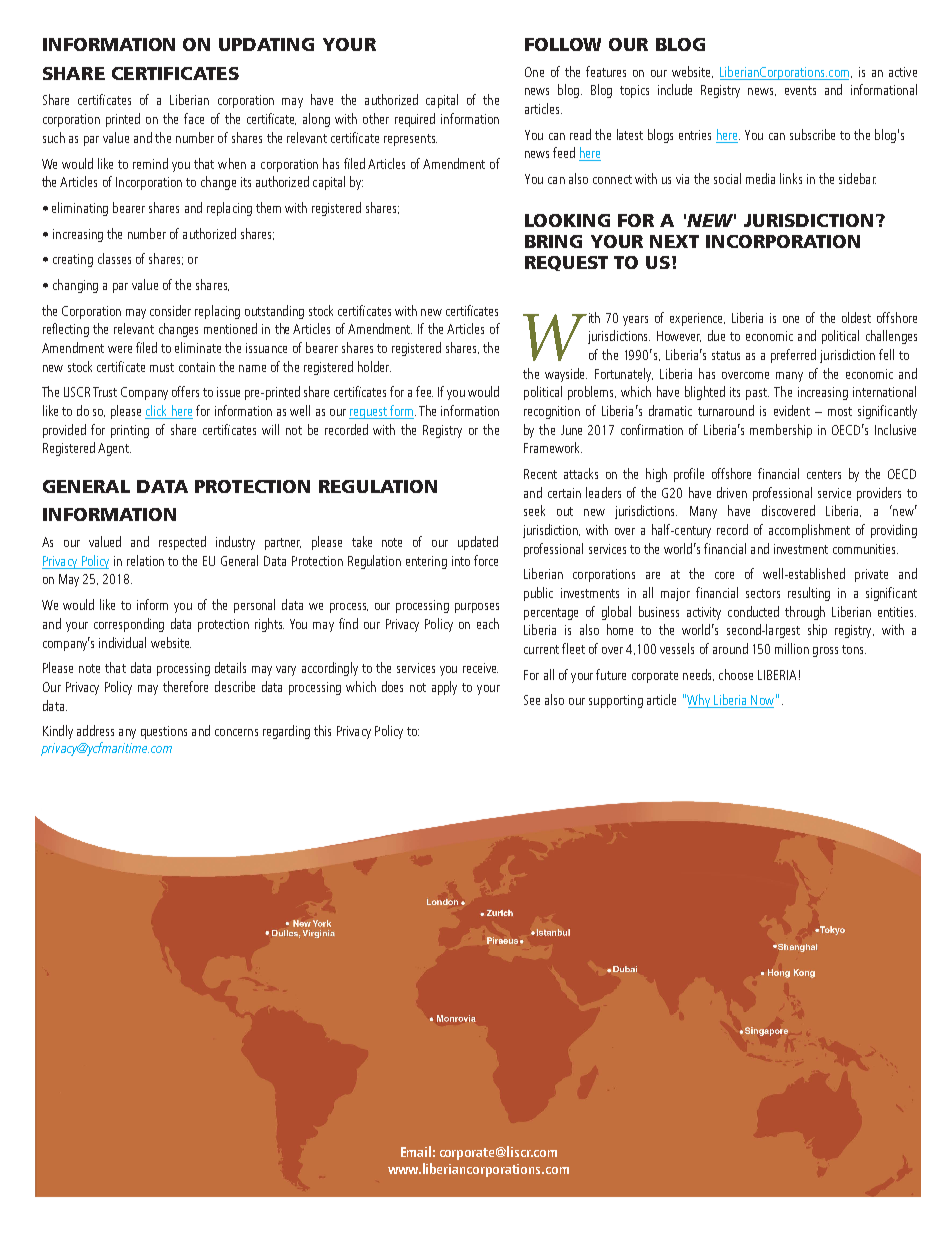 This screenshot has width=952, height=1233. I want to click on Email, so click(416, 1151).
